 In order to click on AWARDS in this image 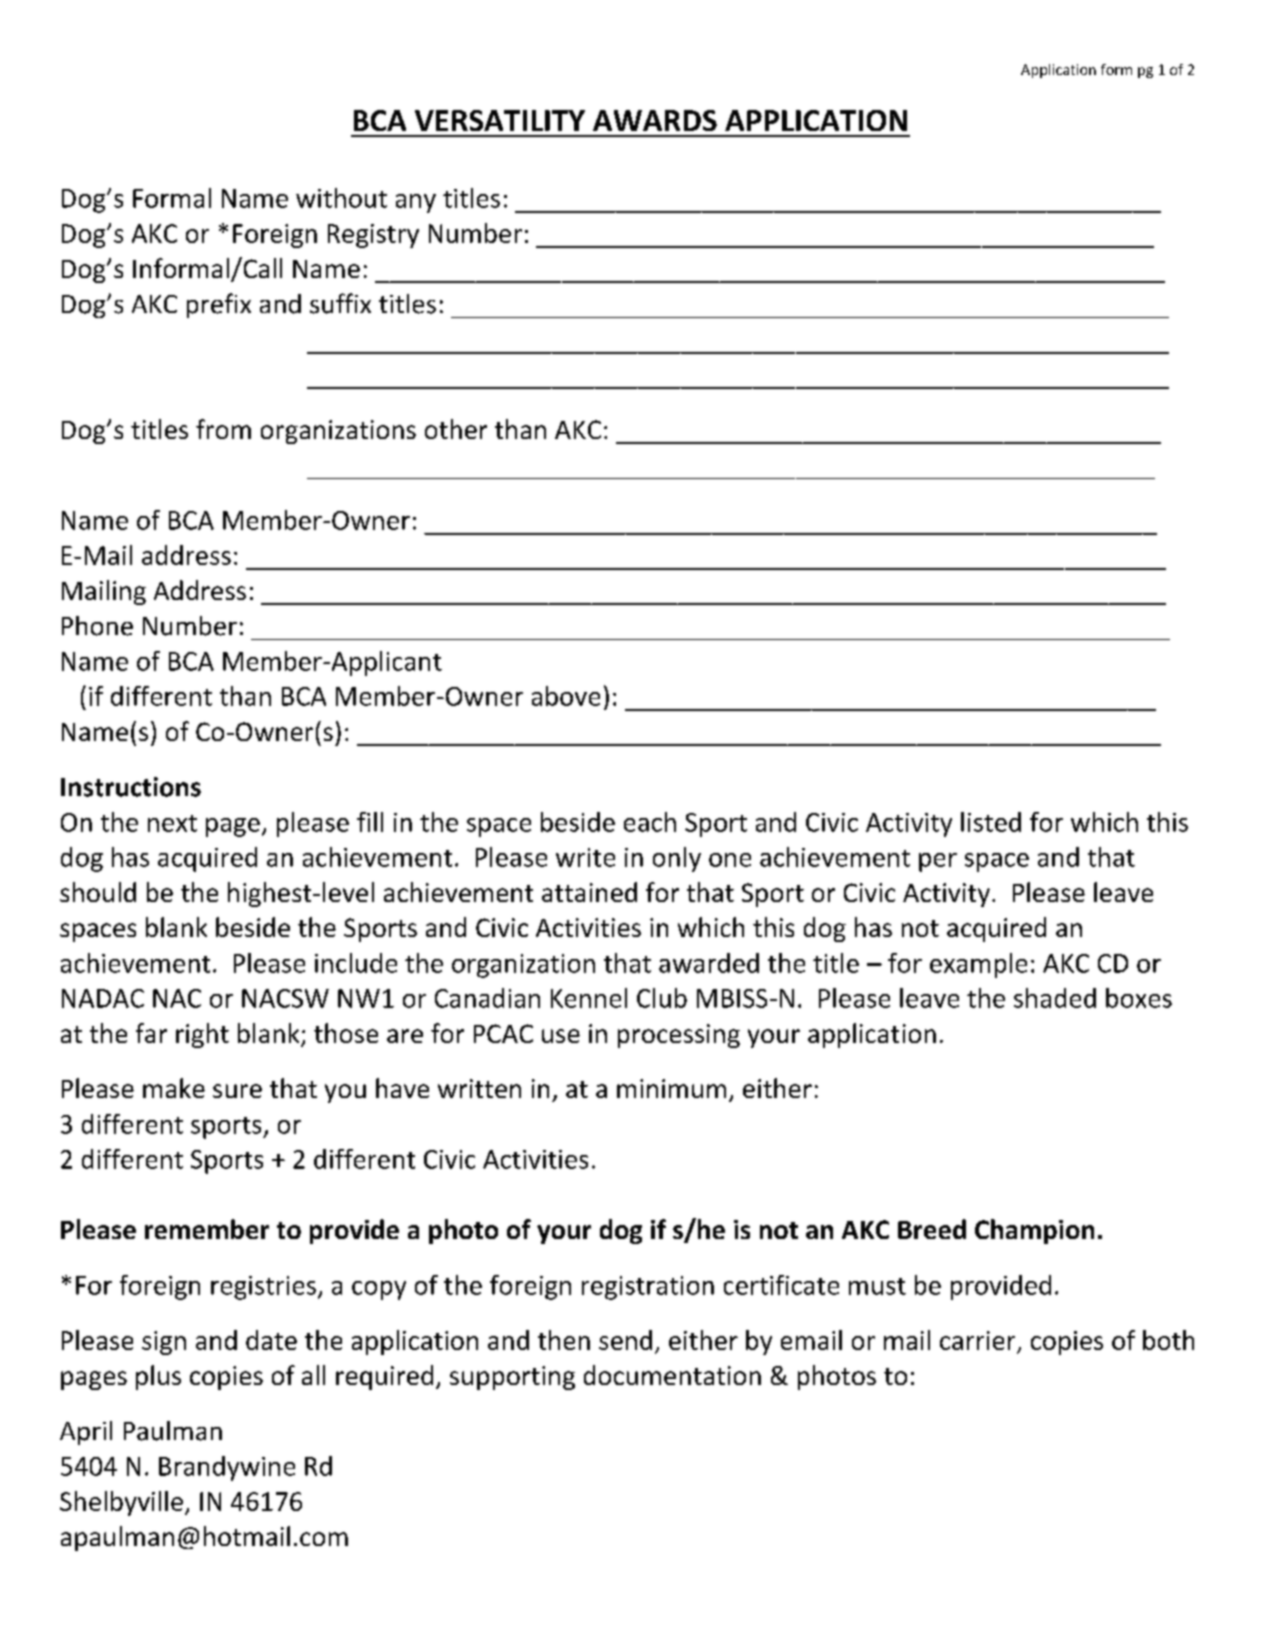, I will do `click(655, 120)`.
